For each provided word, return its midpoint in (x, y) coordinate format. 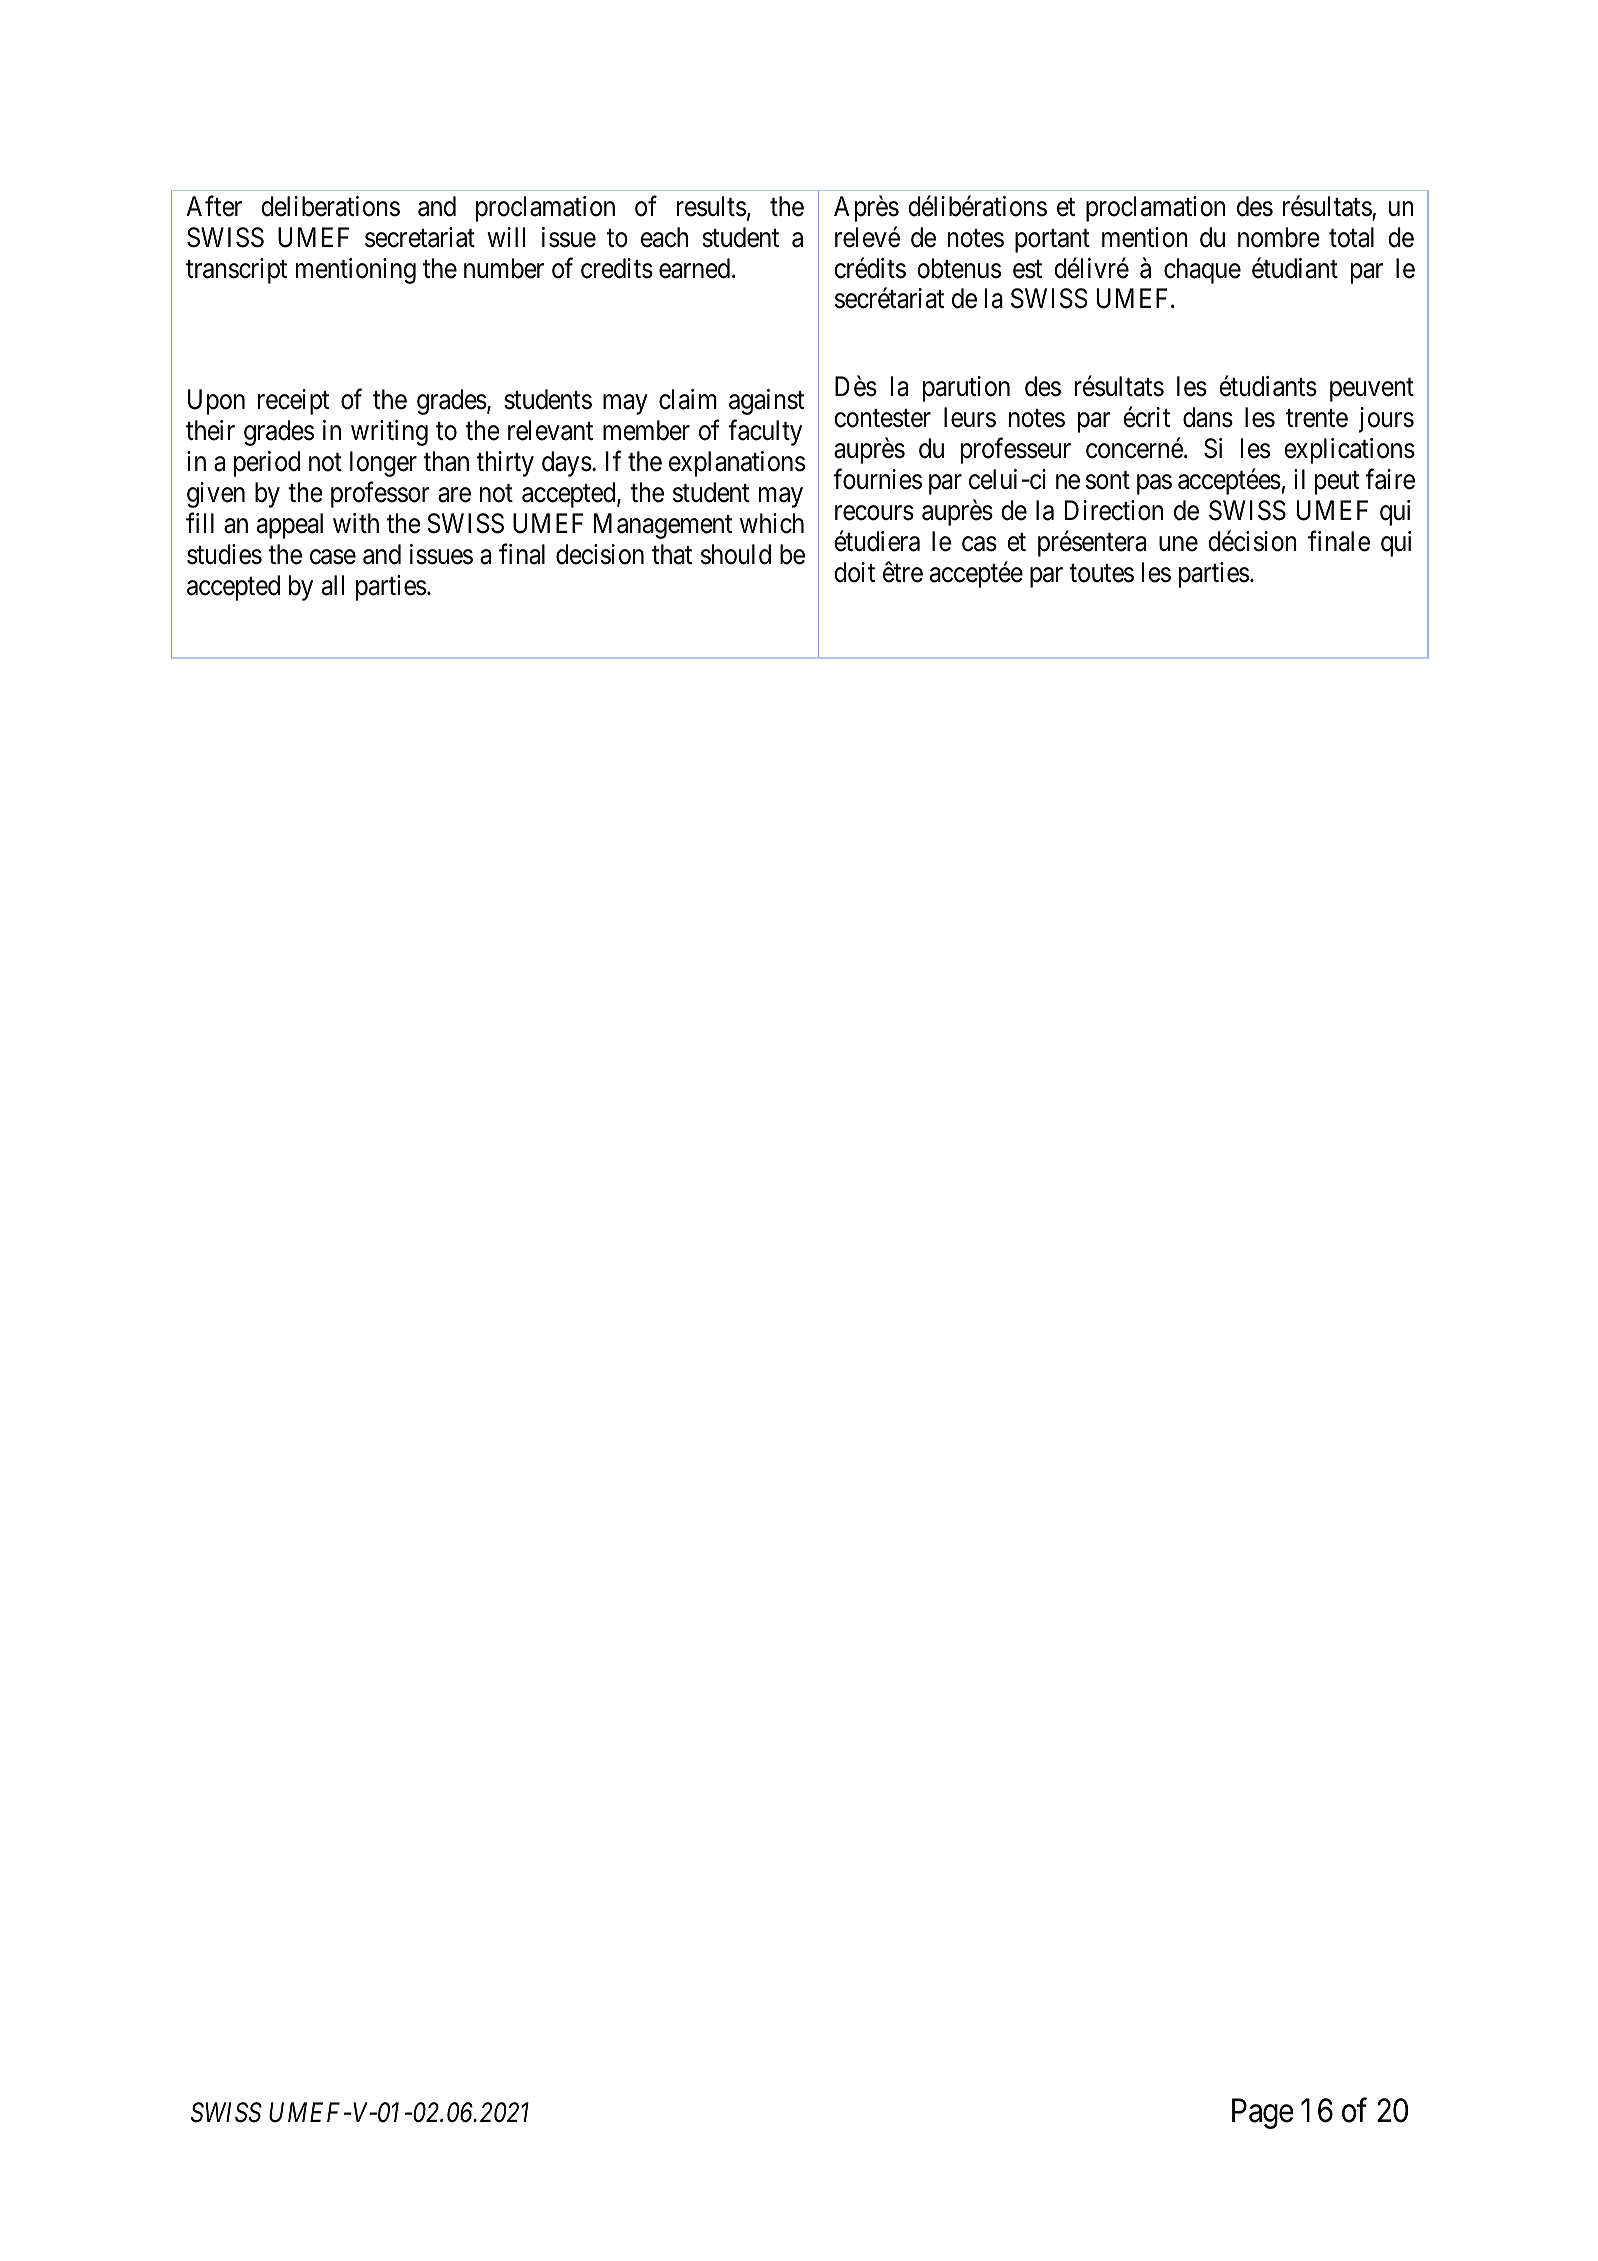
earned (694, 268)
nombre (1279, 237)
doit (854, 572)
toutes (1101, 573)
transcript (236, 271)
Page (1263, 2114)
